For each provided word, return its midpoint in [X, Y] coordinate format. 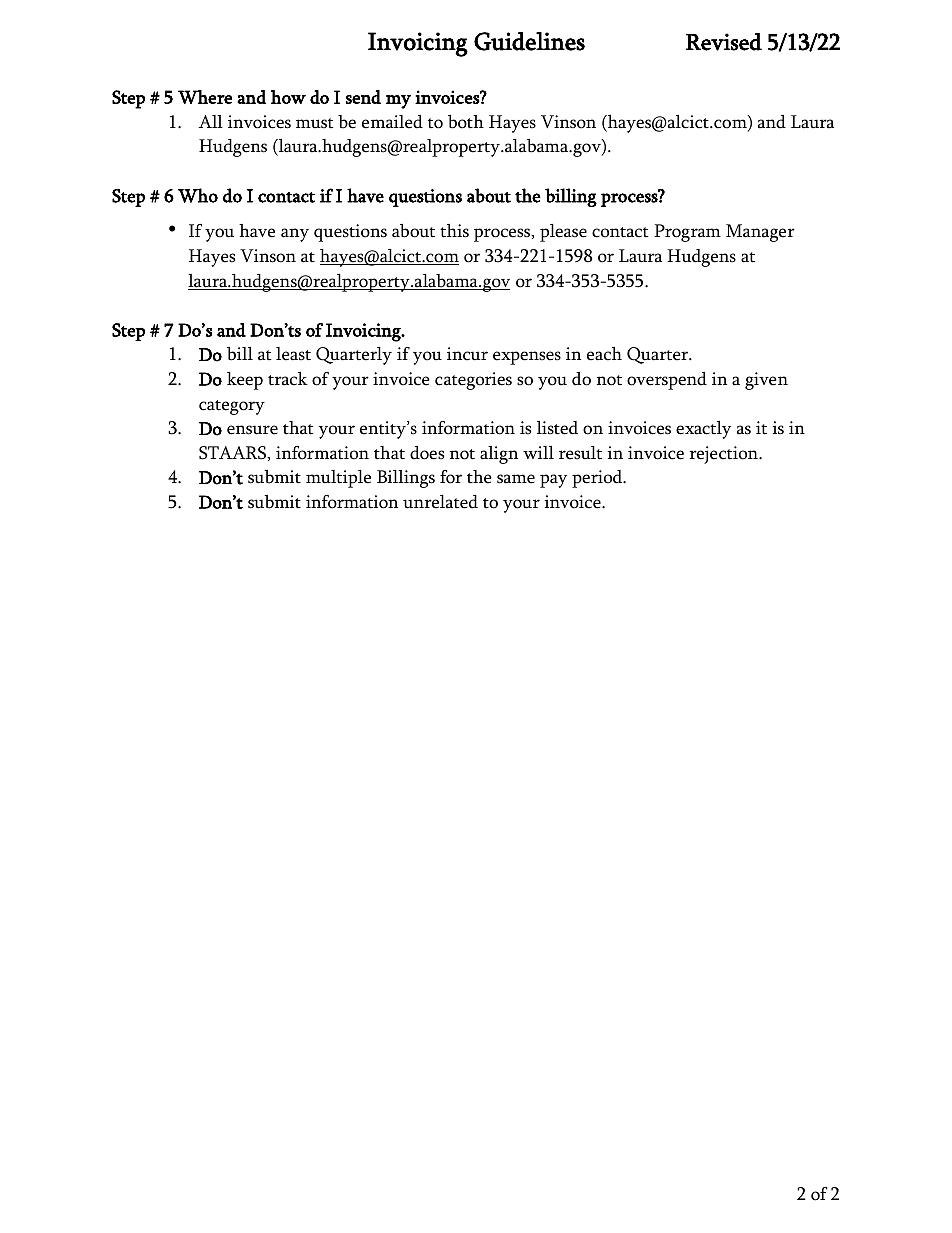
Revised [724, 42]
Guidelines [529, 41]
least [293, 354]
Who [198, 195]
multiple [338, 479]
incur [467, 354]
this [454, 231]
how [288, 97]
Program [687, 233]
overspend [667, 381]
